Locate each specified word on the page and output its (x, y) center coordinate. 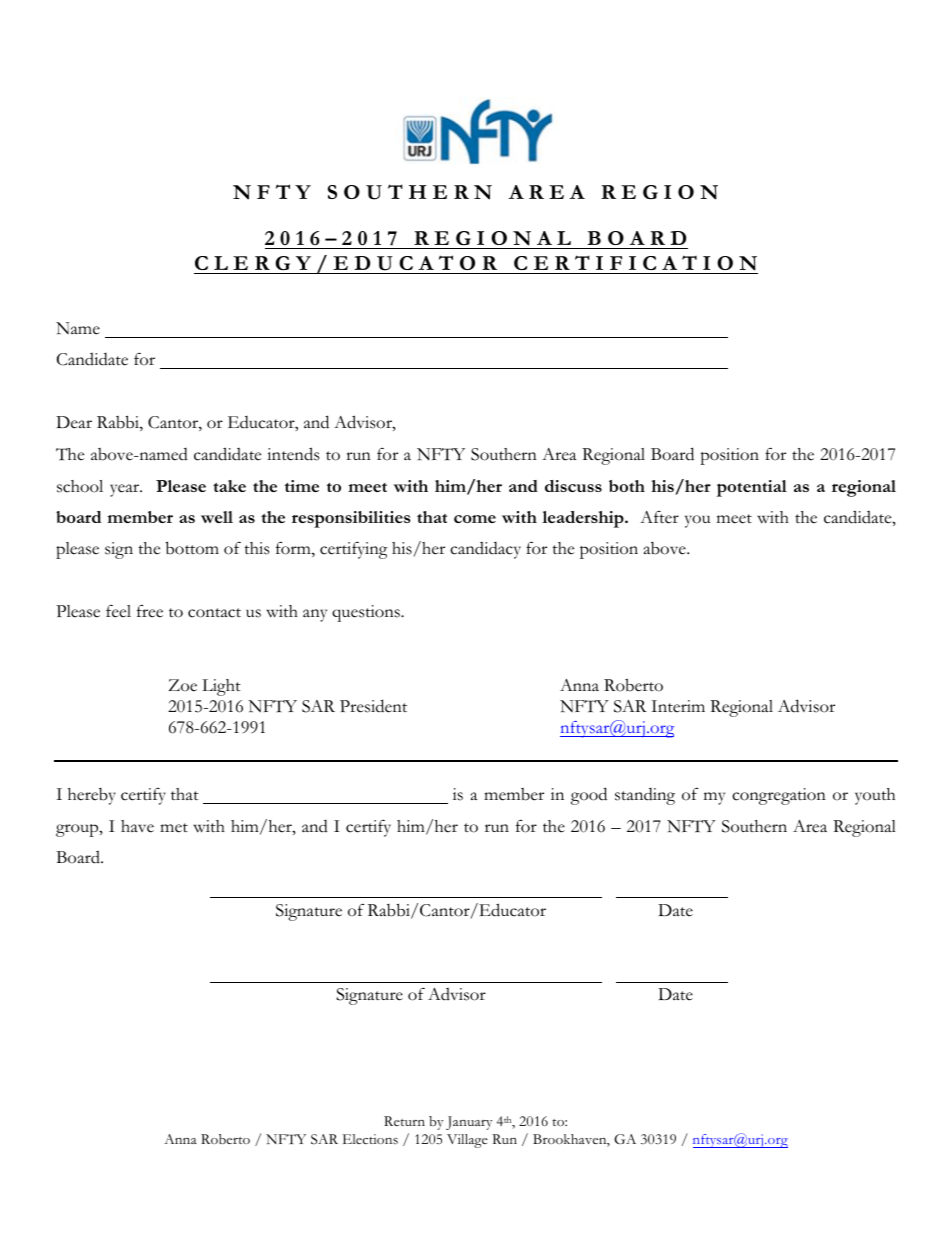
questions (367, 613)
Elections (370, 1139)
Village (467, 1141)
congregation (779, 796)
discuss (573, 486)
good (589, 796)
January (469, 1123)
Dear (74, 422)
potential (752, 488)
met (174, 828)
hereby (92, 796)
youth (875, 796)
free (150, 611)
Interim (678, 706)
